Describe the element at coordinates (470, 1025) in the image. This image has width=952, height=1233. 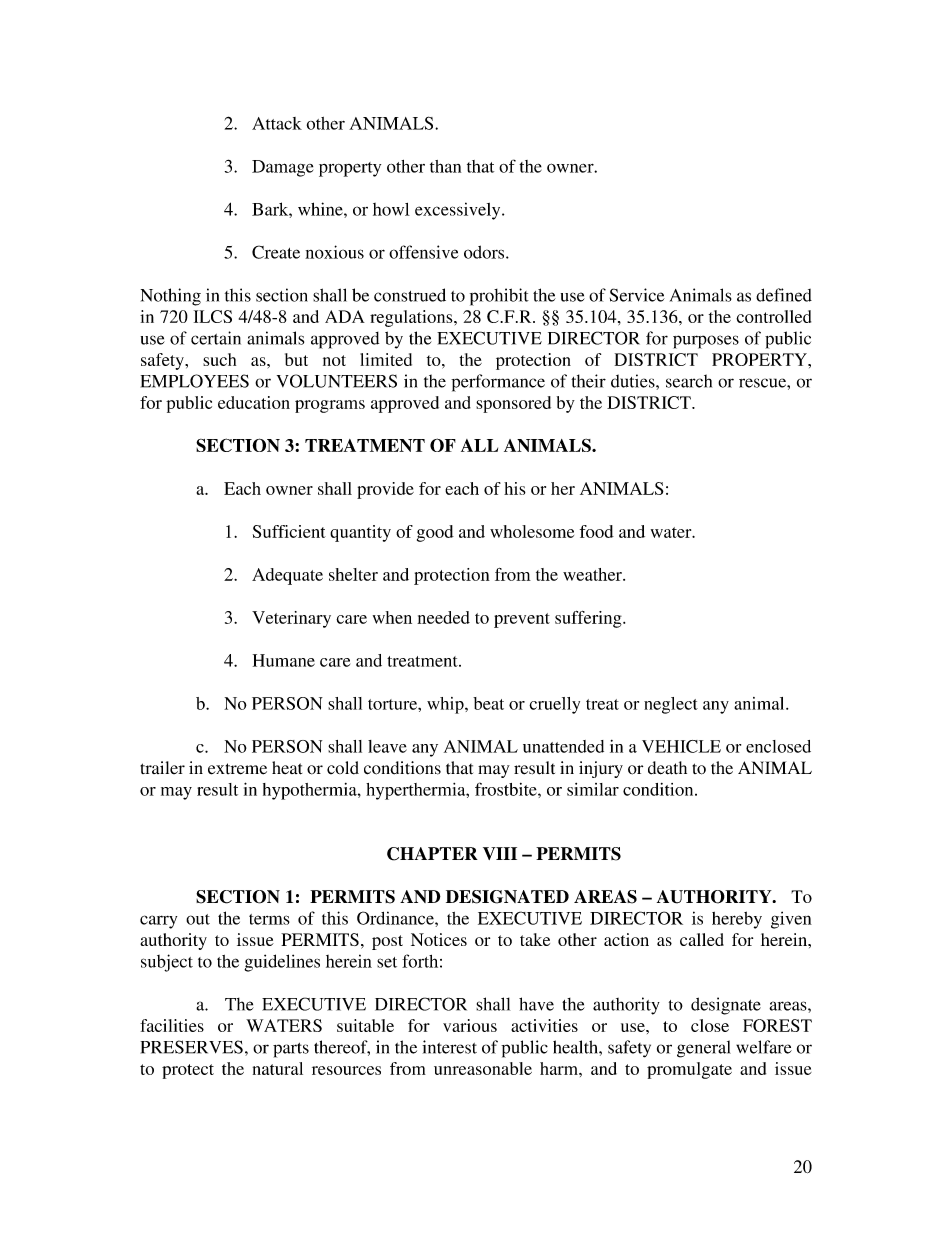
I see `various` at that location.
